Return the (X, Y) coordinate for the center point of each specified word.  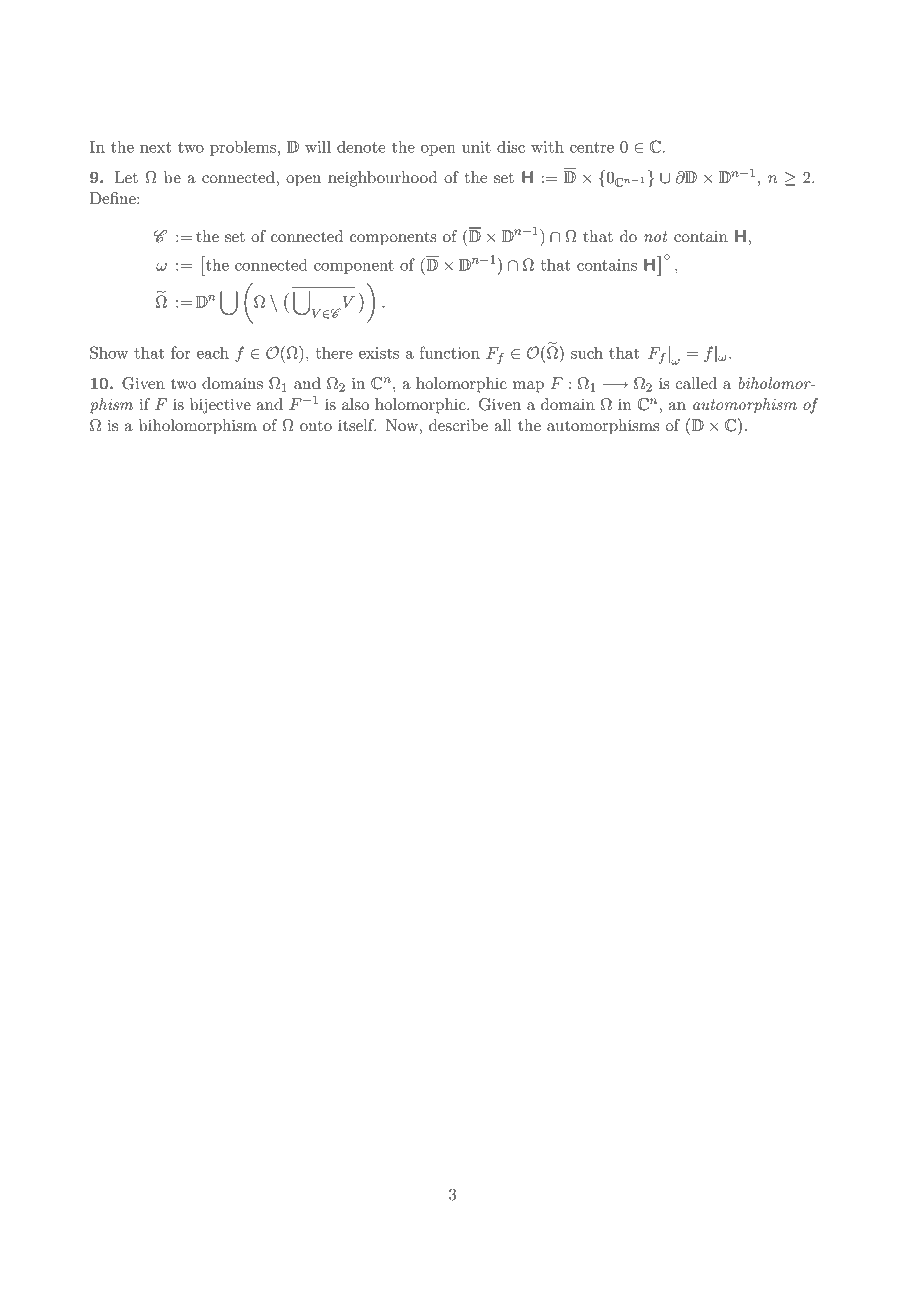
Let (126, 177)
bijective (220, 406)
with (547, 146)
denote (361, 146)
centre (592, 147)
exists (379, 353)
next (155, 147)
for (181, 352)
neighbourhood (382, 179)
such (587, 352)
